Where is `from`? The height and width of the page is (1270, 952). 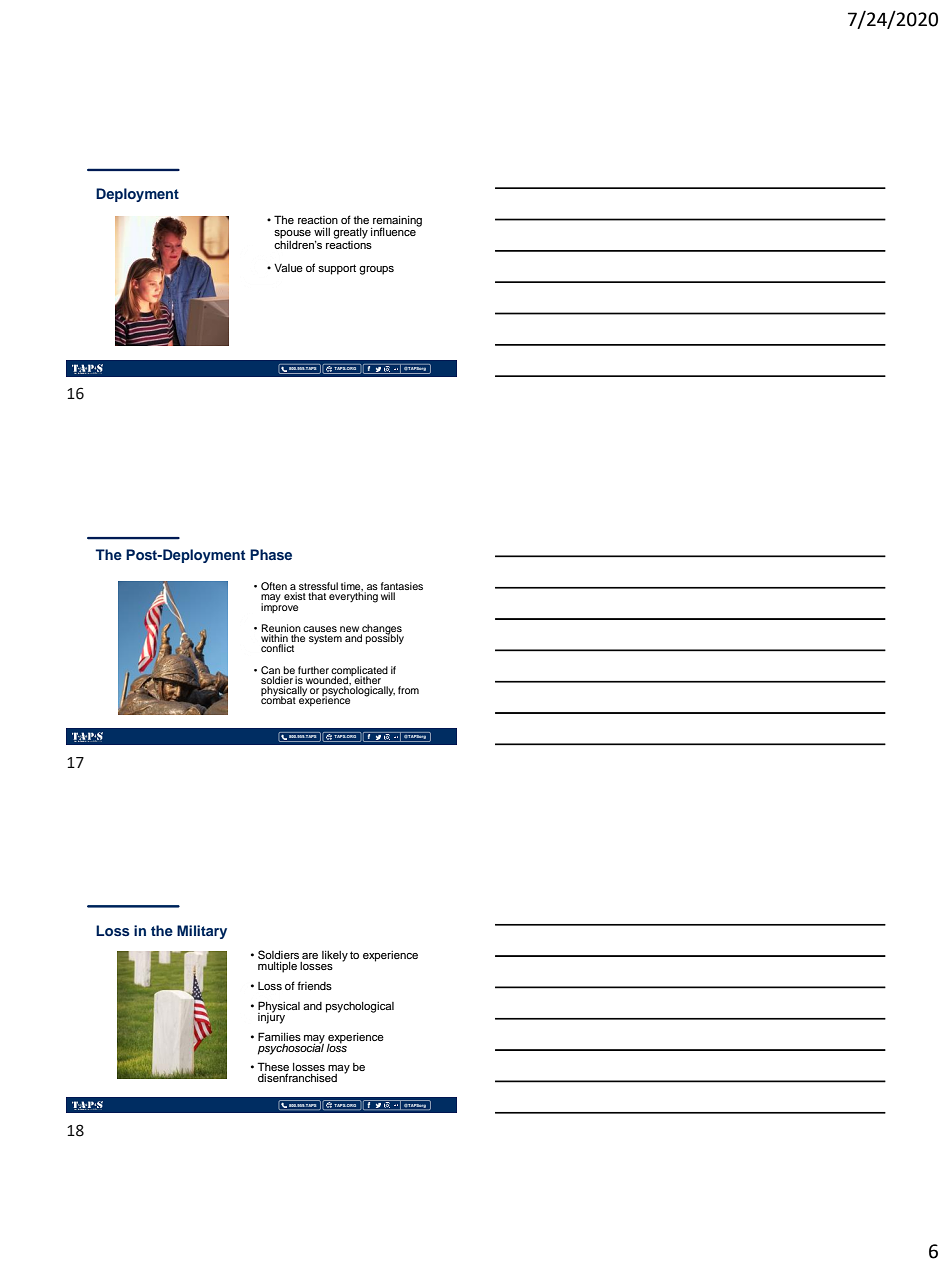 from is located at coordinates (408, 690).
